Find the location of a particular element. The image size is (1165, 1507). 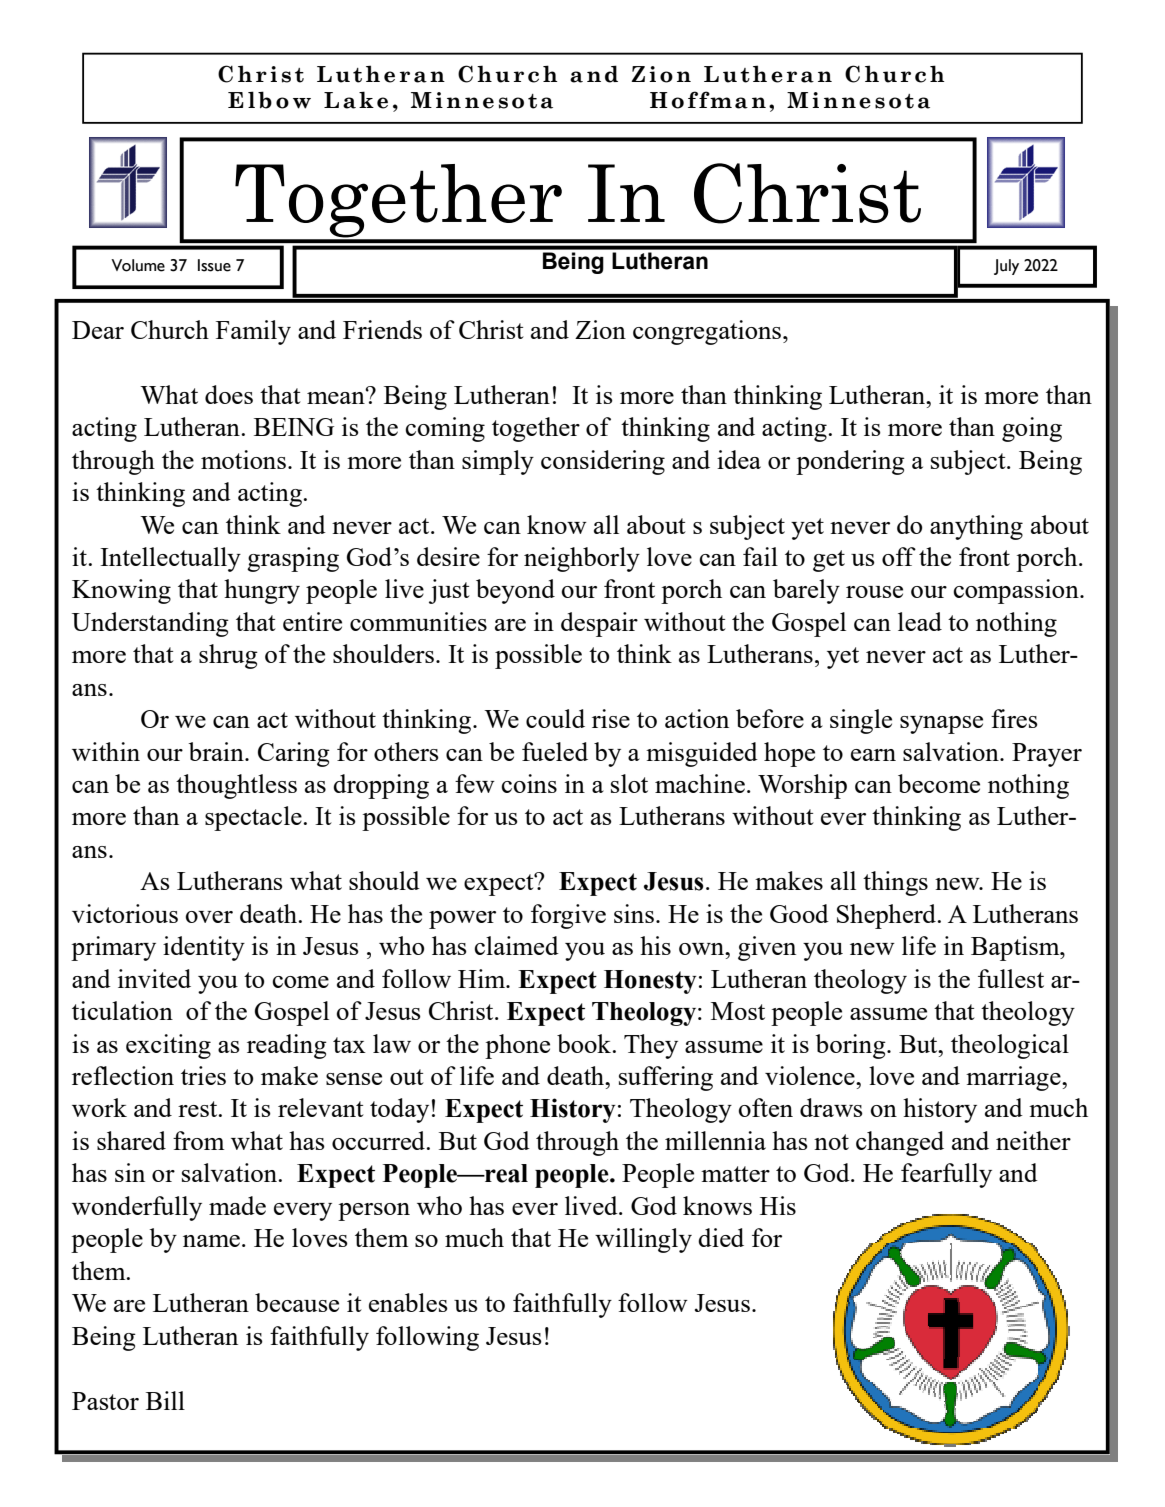

synapse is located at coordinates (941, 725).
